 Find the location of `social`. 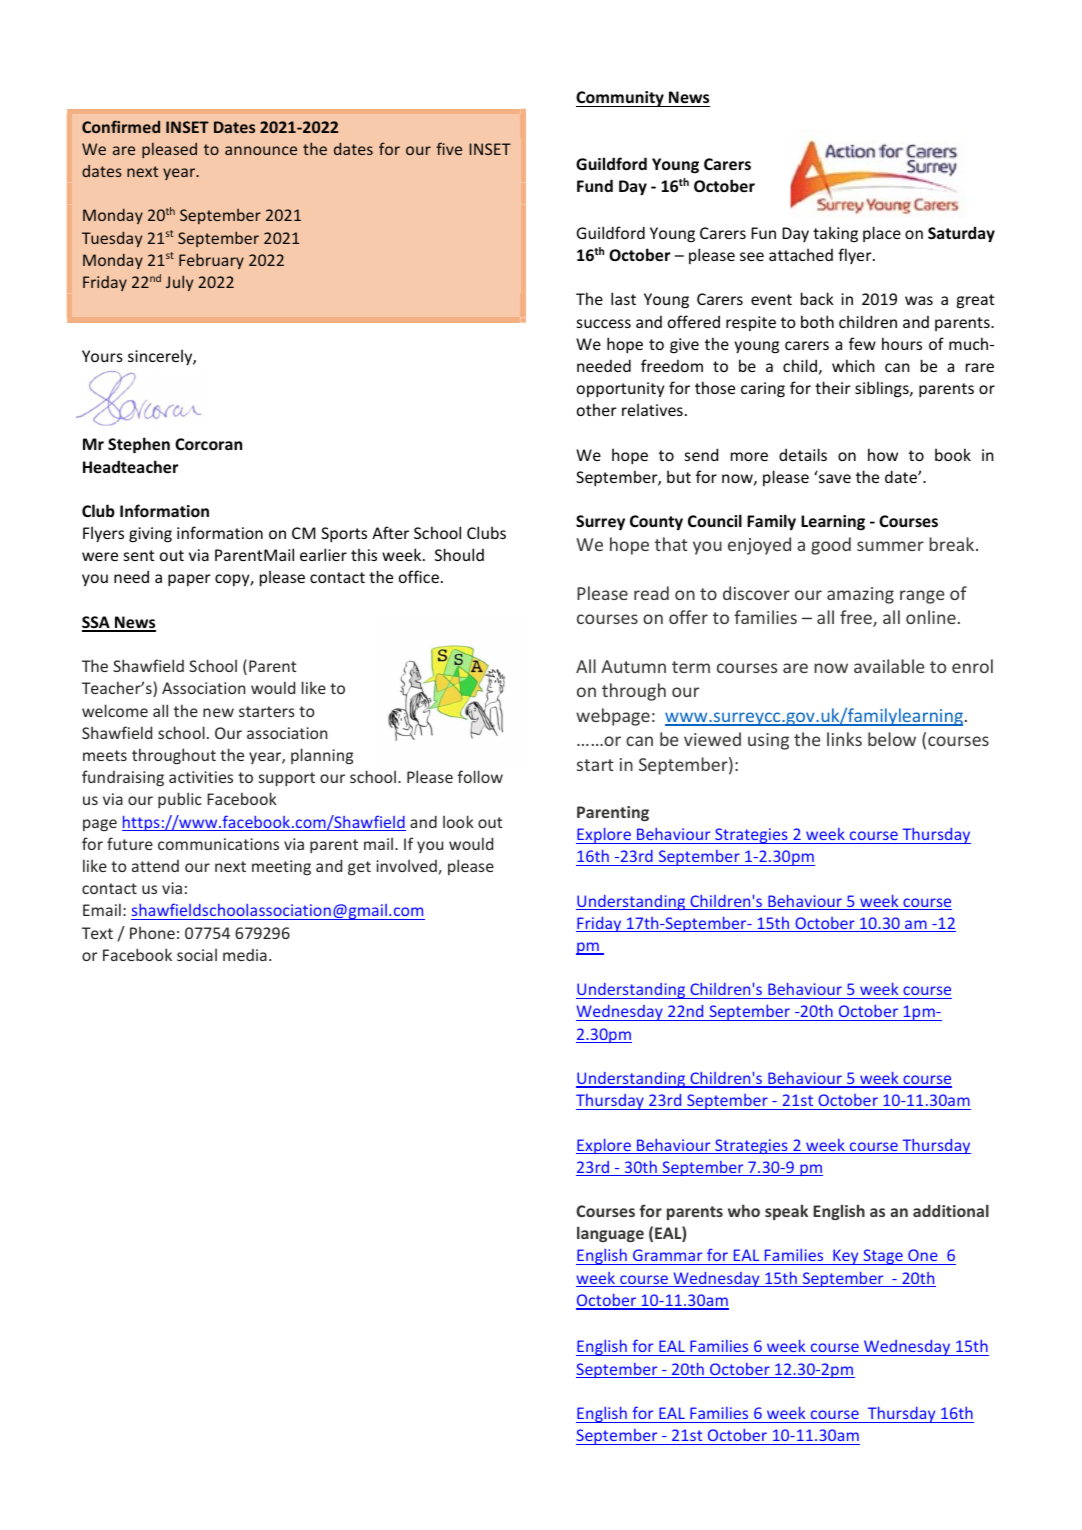

social is located at coordinates (197, 955).
